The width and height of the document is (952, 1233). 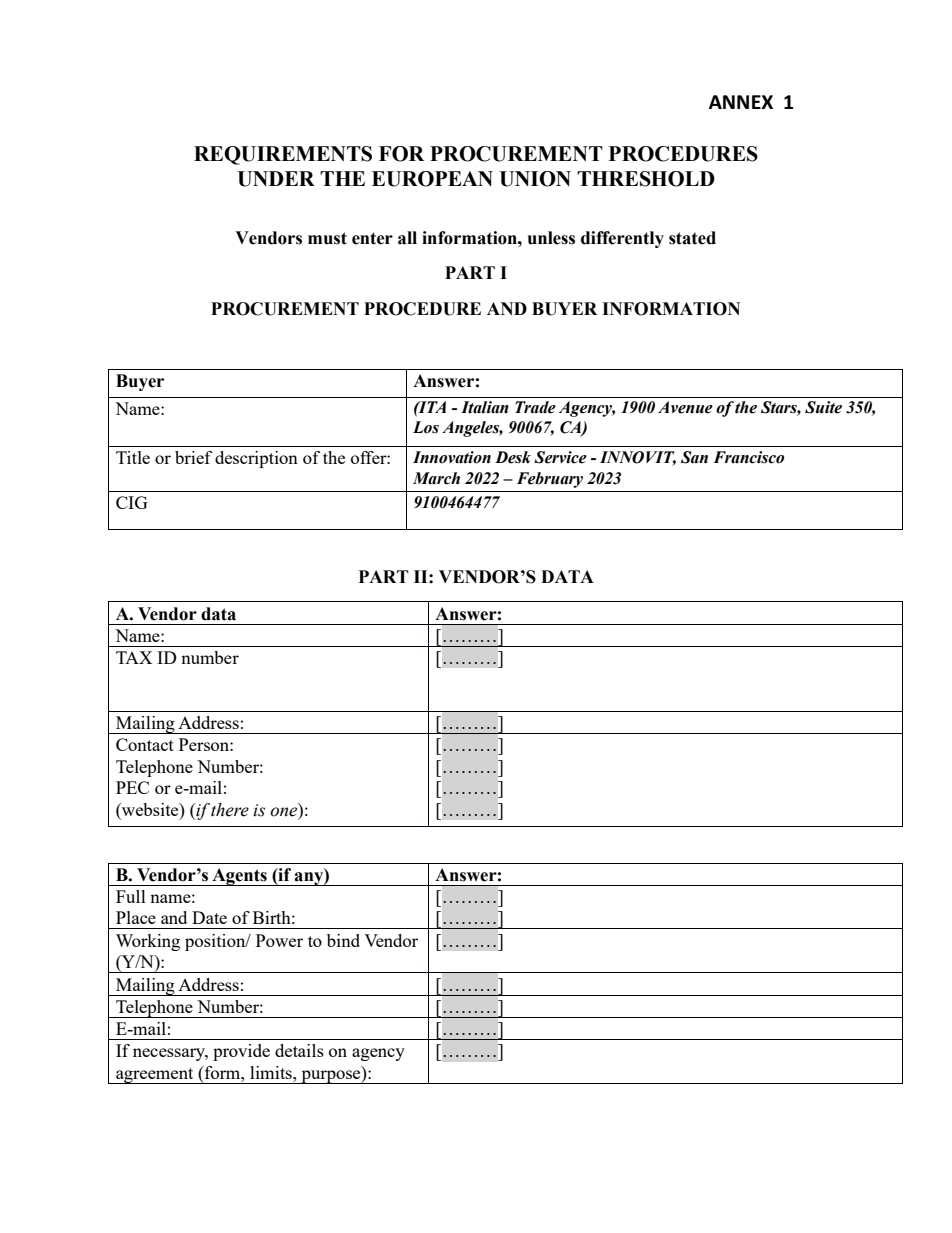 What do you see at coordinates (134, 657) in the document?
I see `TAX` at bounding box center [134, 657].
